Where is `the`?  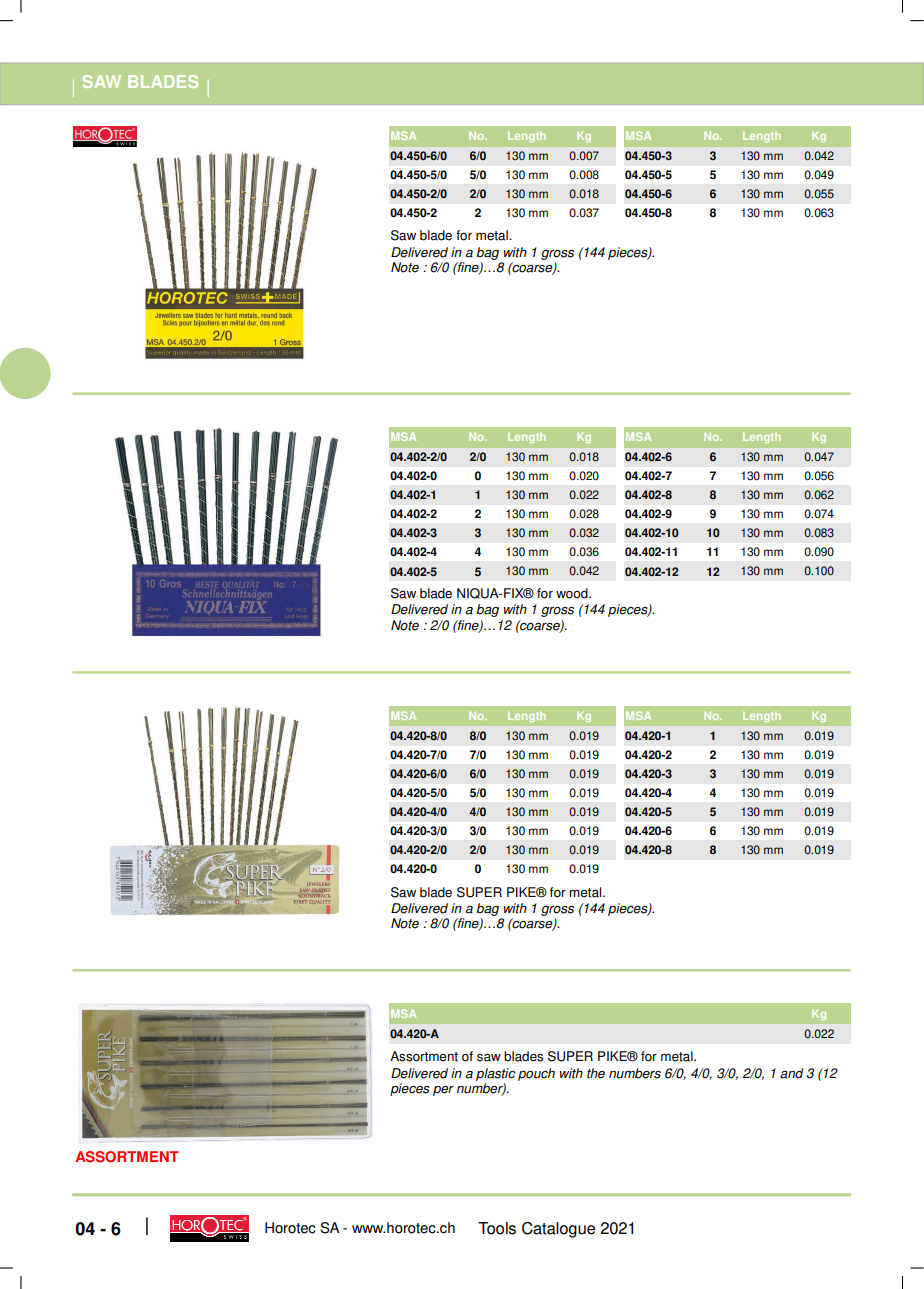 the is located at coordinates (596, 1073).
